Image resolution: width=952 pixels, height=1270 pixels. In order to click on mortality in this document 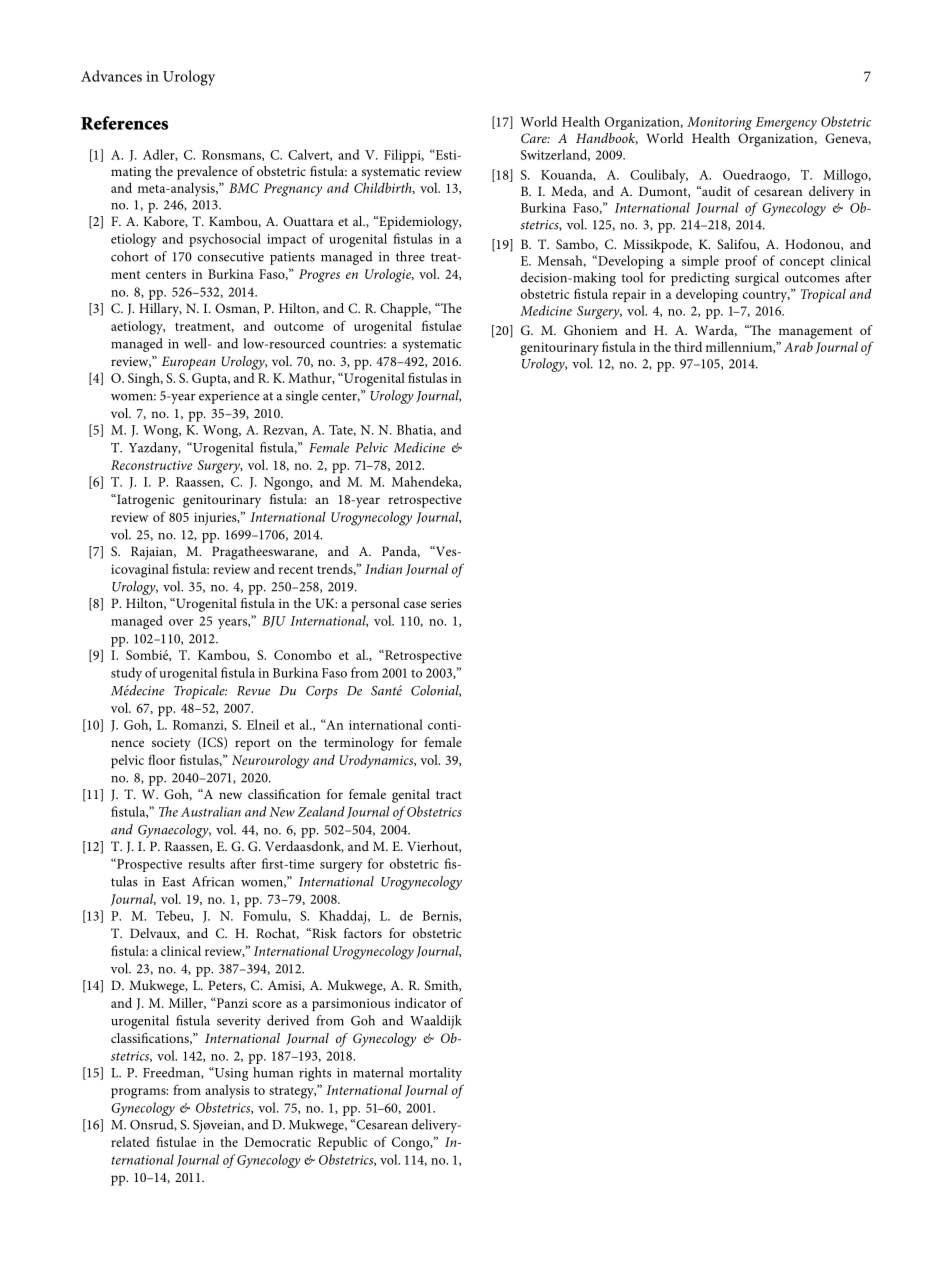, I will do `click(435, 1074)`.
